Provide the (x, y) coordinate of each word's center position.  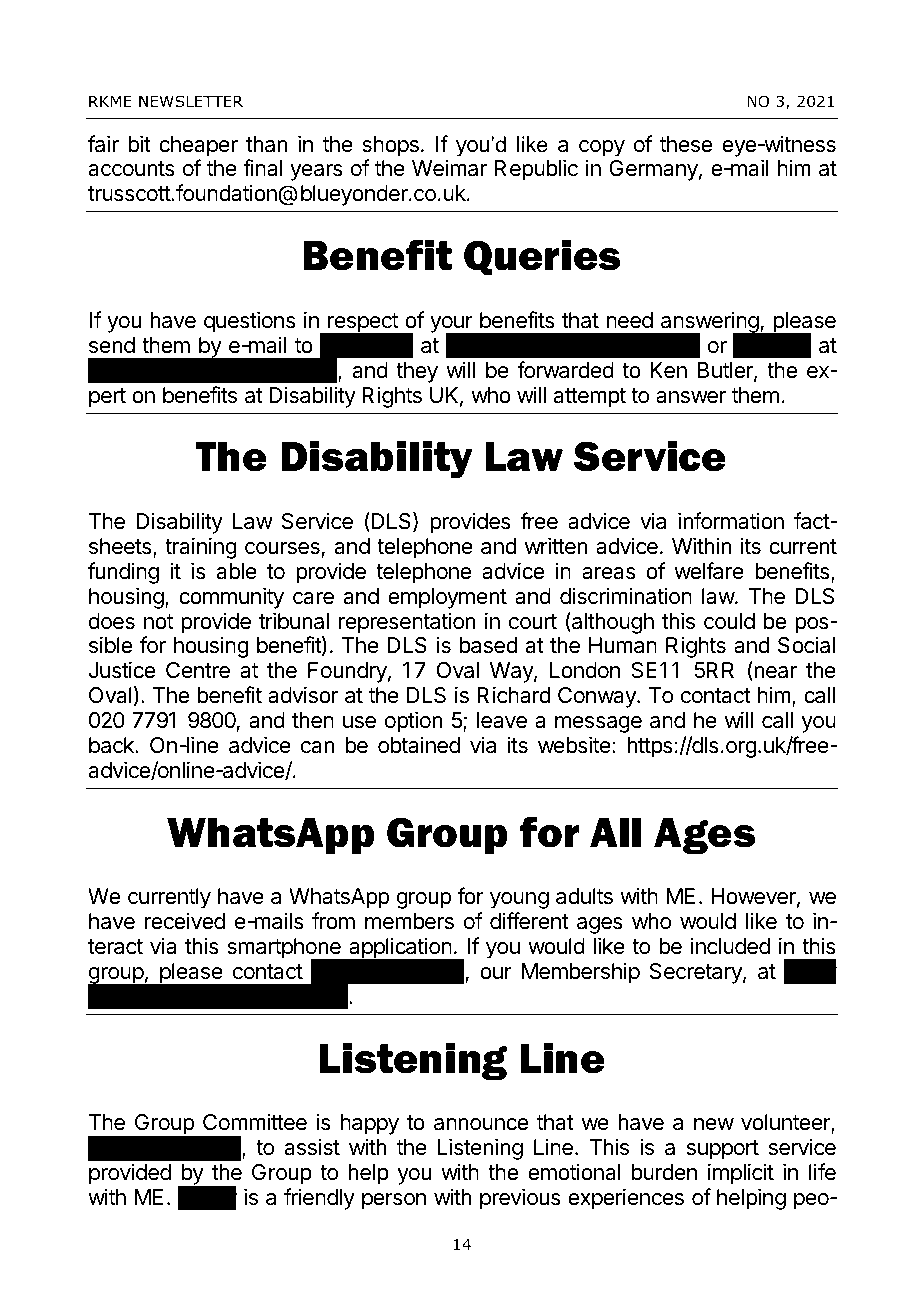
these (685, 144)
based (488, 645)
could (729, 621)
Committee (255, 1122)
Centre (198, 670)
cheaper (198, 146)
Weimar (449, 168)
